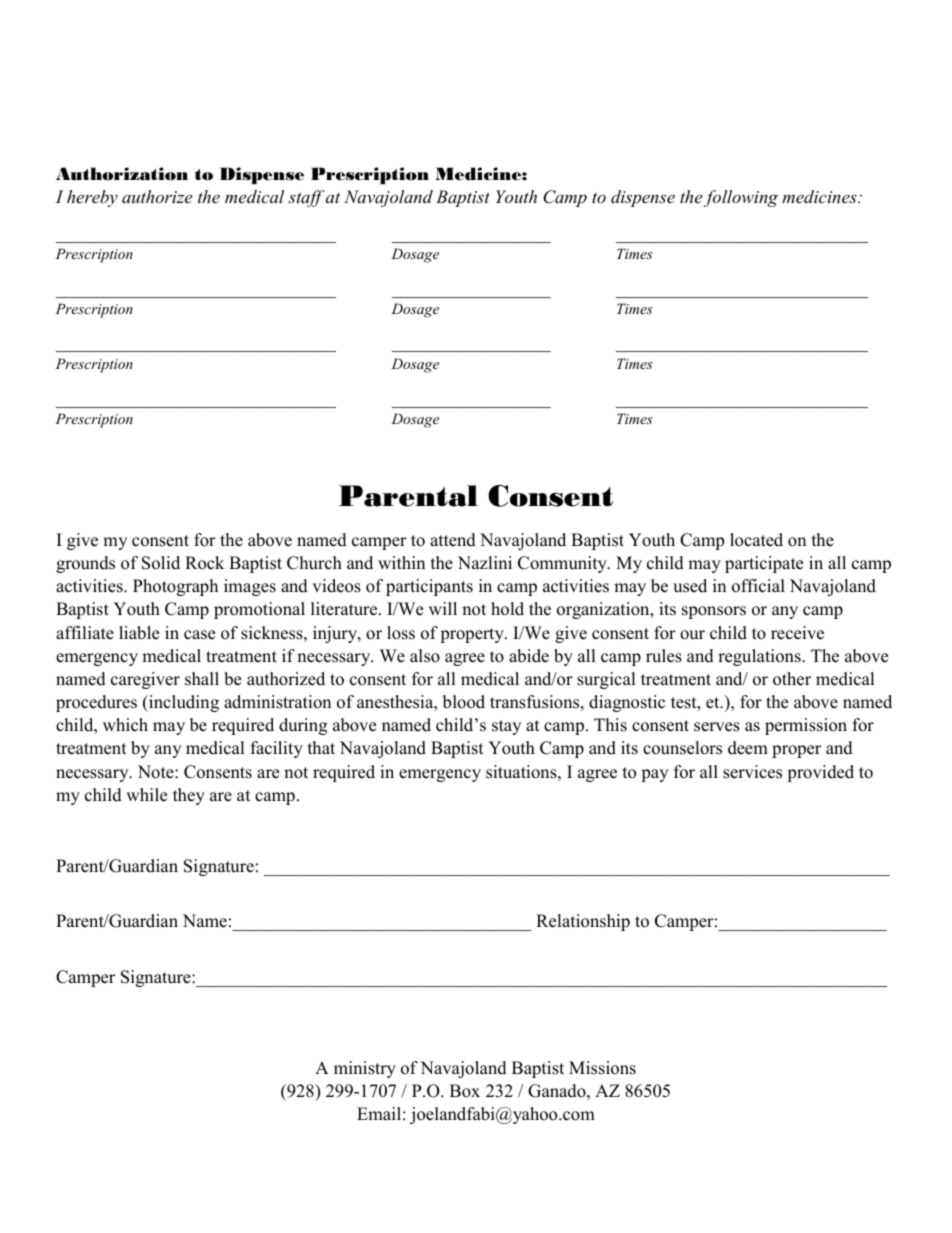 The image size is (952, 1233). I want to click on will, so click(443, 608).
